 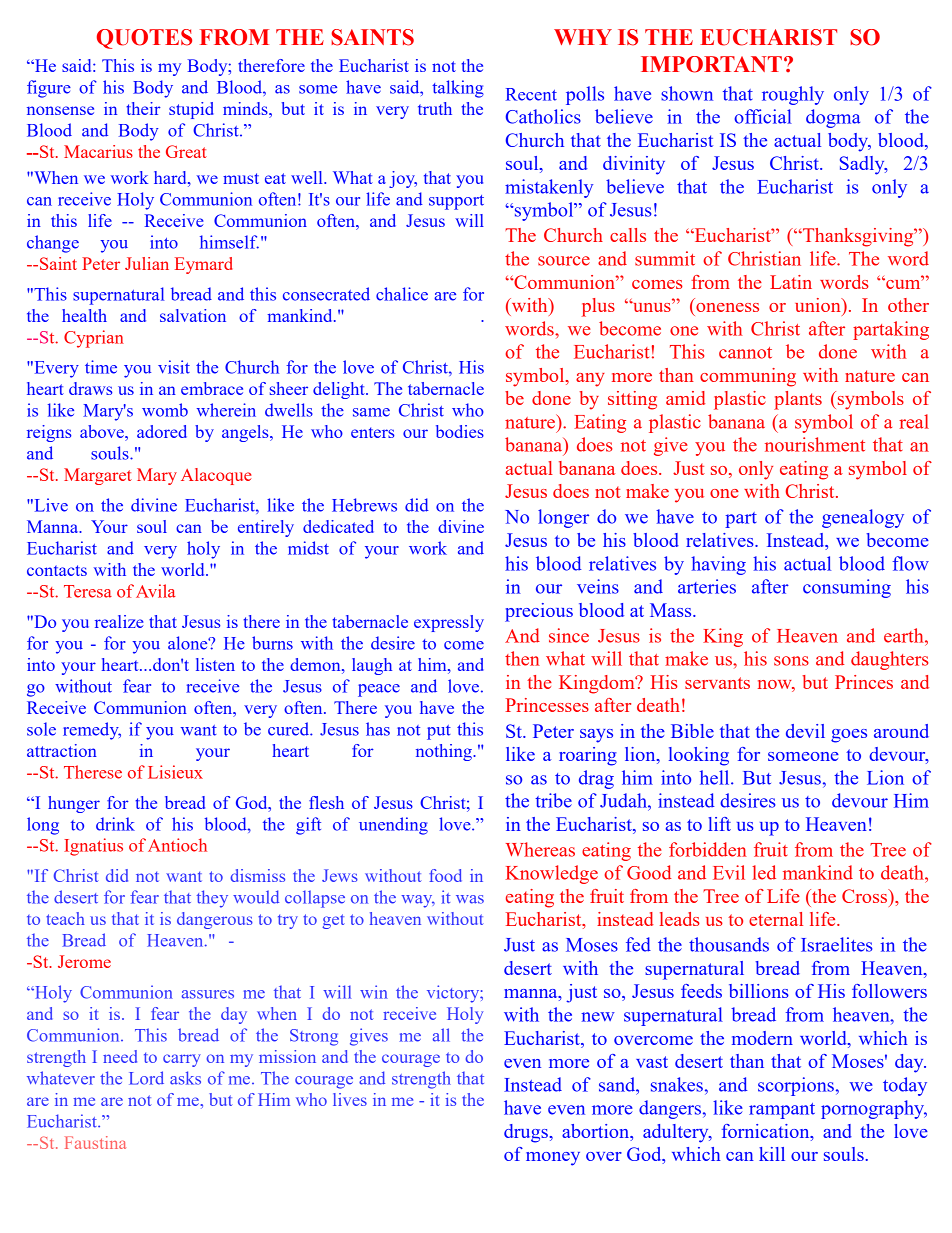 I want to click on bodies, so click(x=460, y=431).
